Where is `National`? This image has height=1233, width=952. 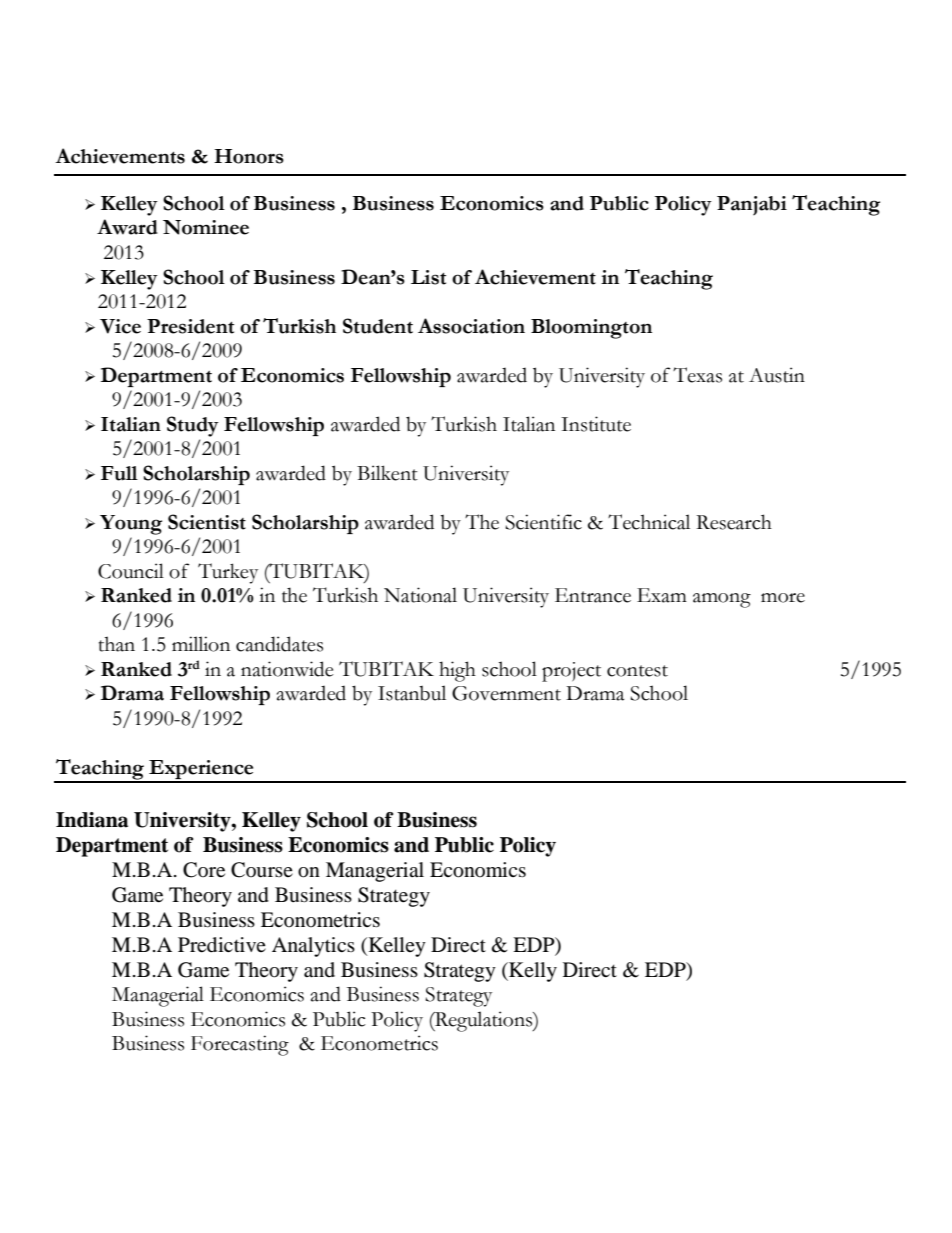 National is located at coordinates (420, 595).
